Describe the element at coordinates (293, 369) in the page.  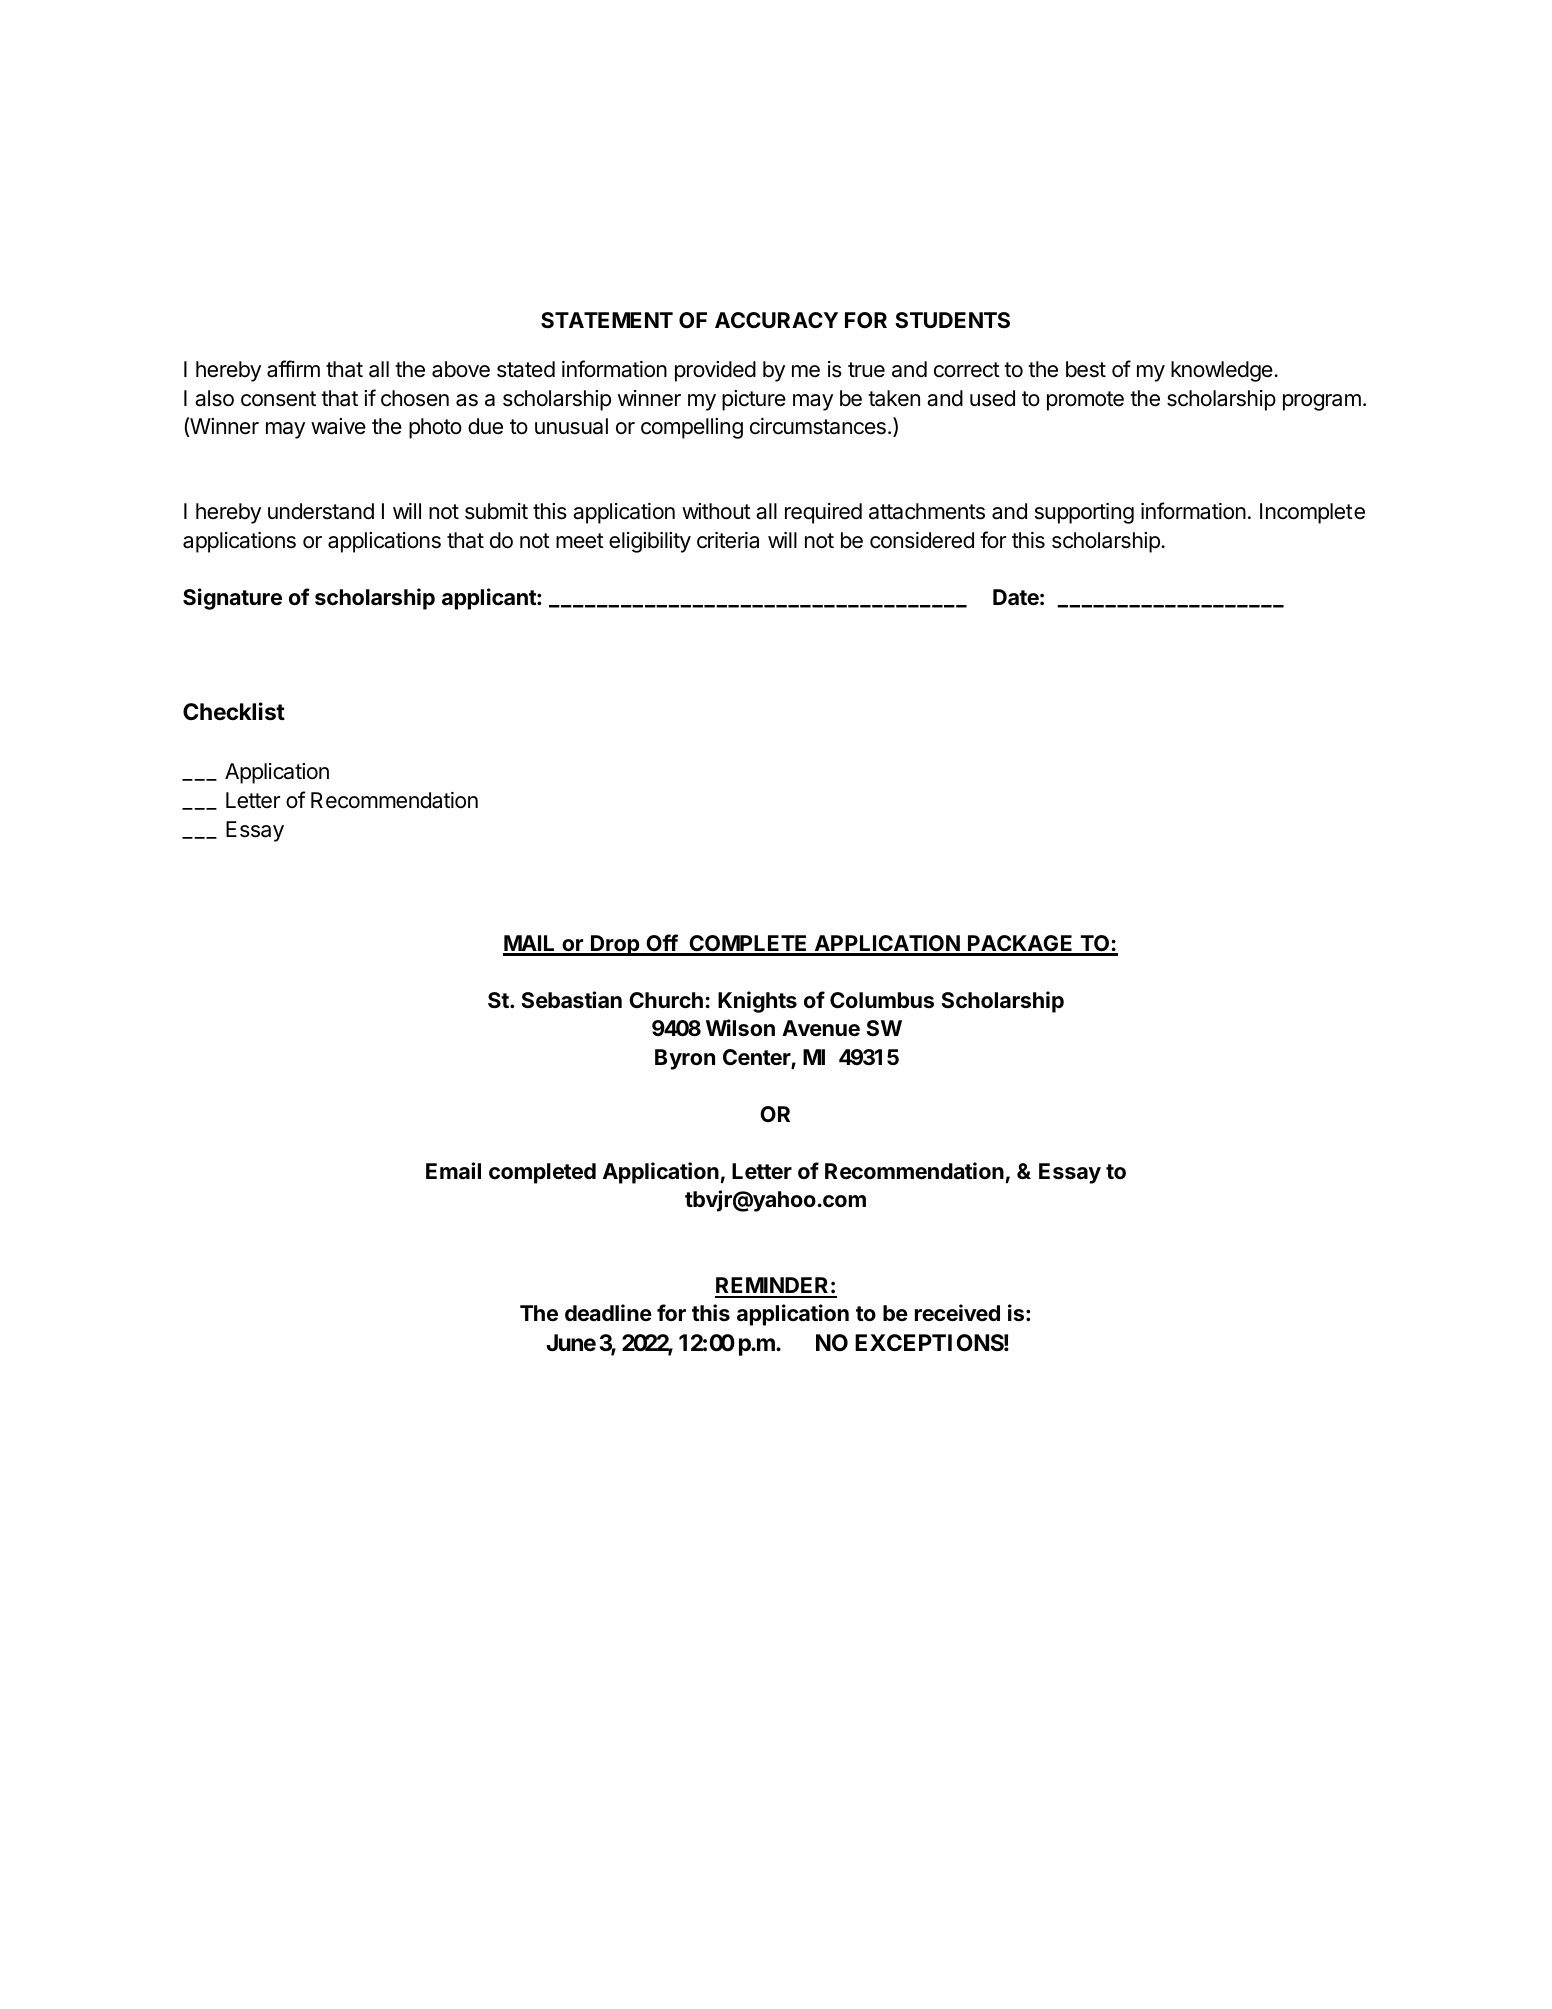
I see `affirm` at that location.
